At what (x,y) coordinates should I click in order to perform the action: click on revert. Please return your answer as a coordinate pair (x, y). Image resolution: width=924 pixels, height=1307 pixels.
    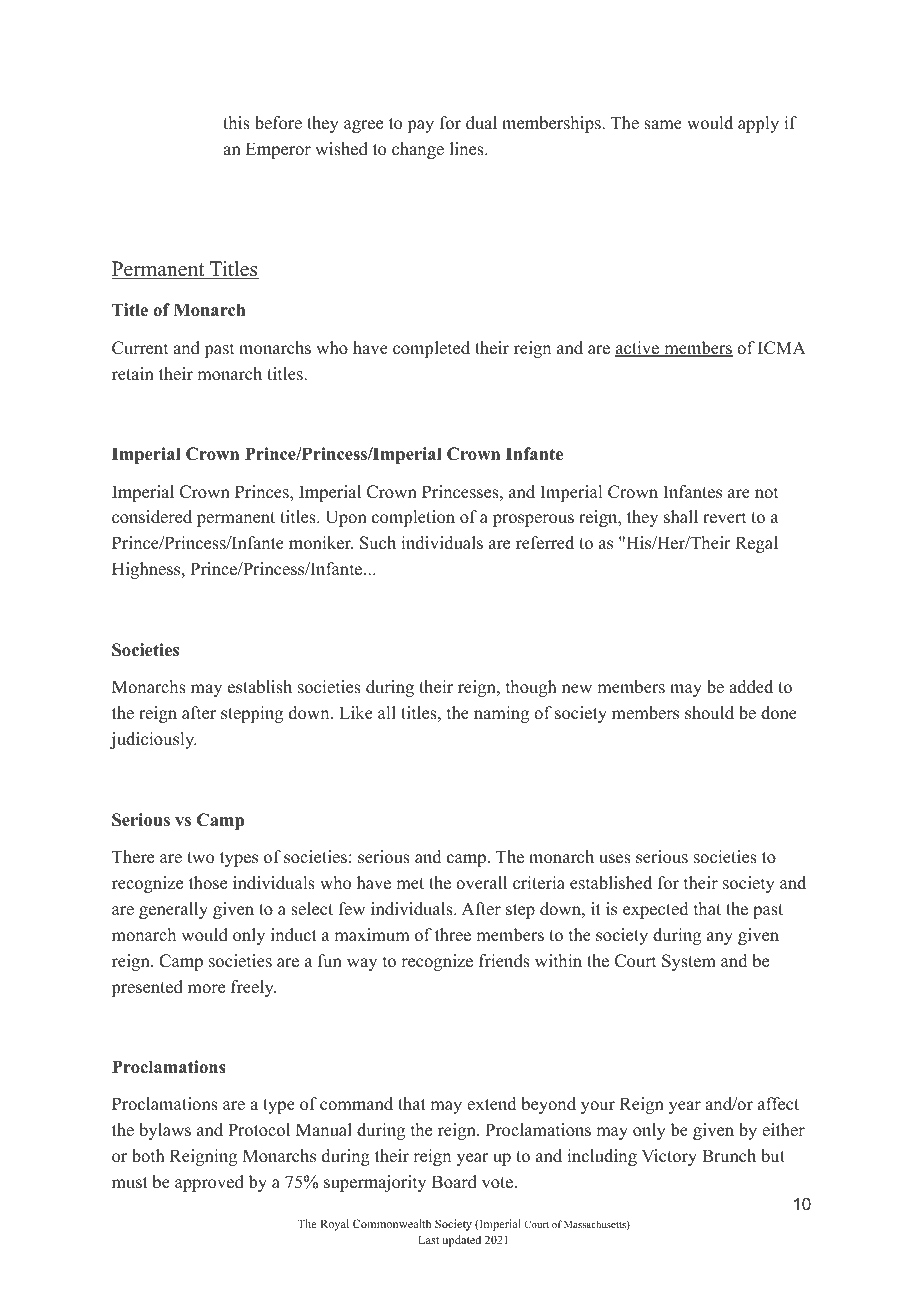
    Looking at the image, I should click on (724, 518).
